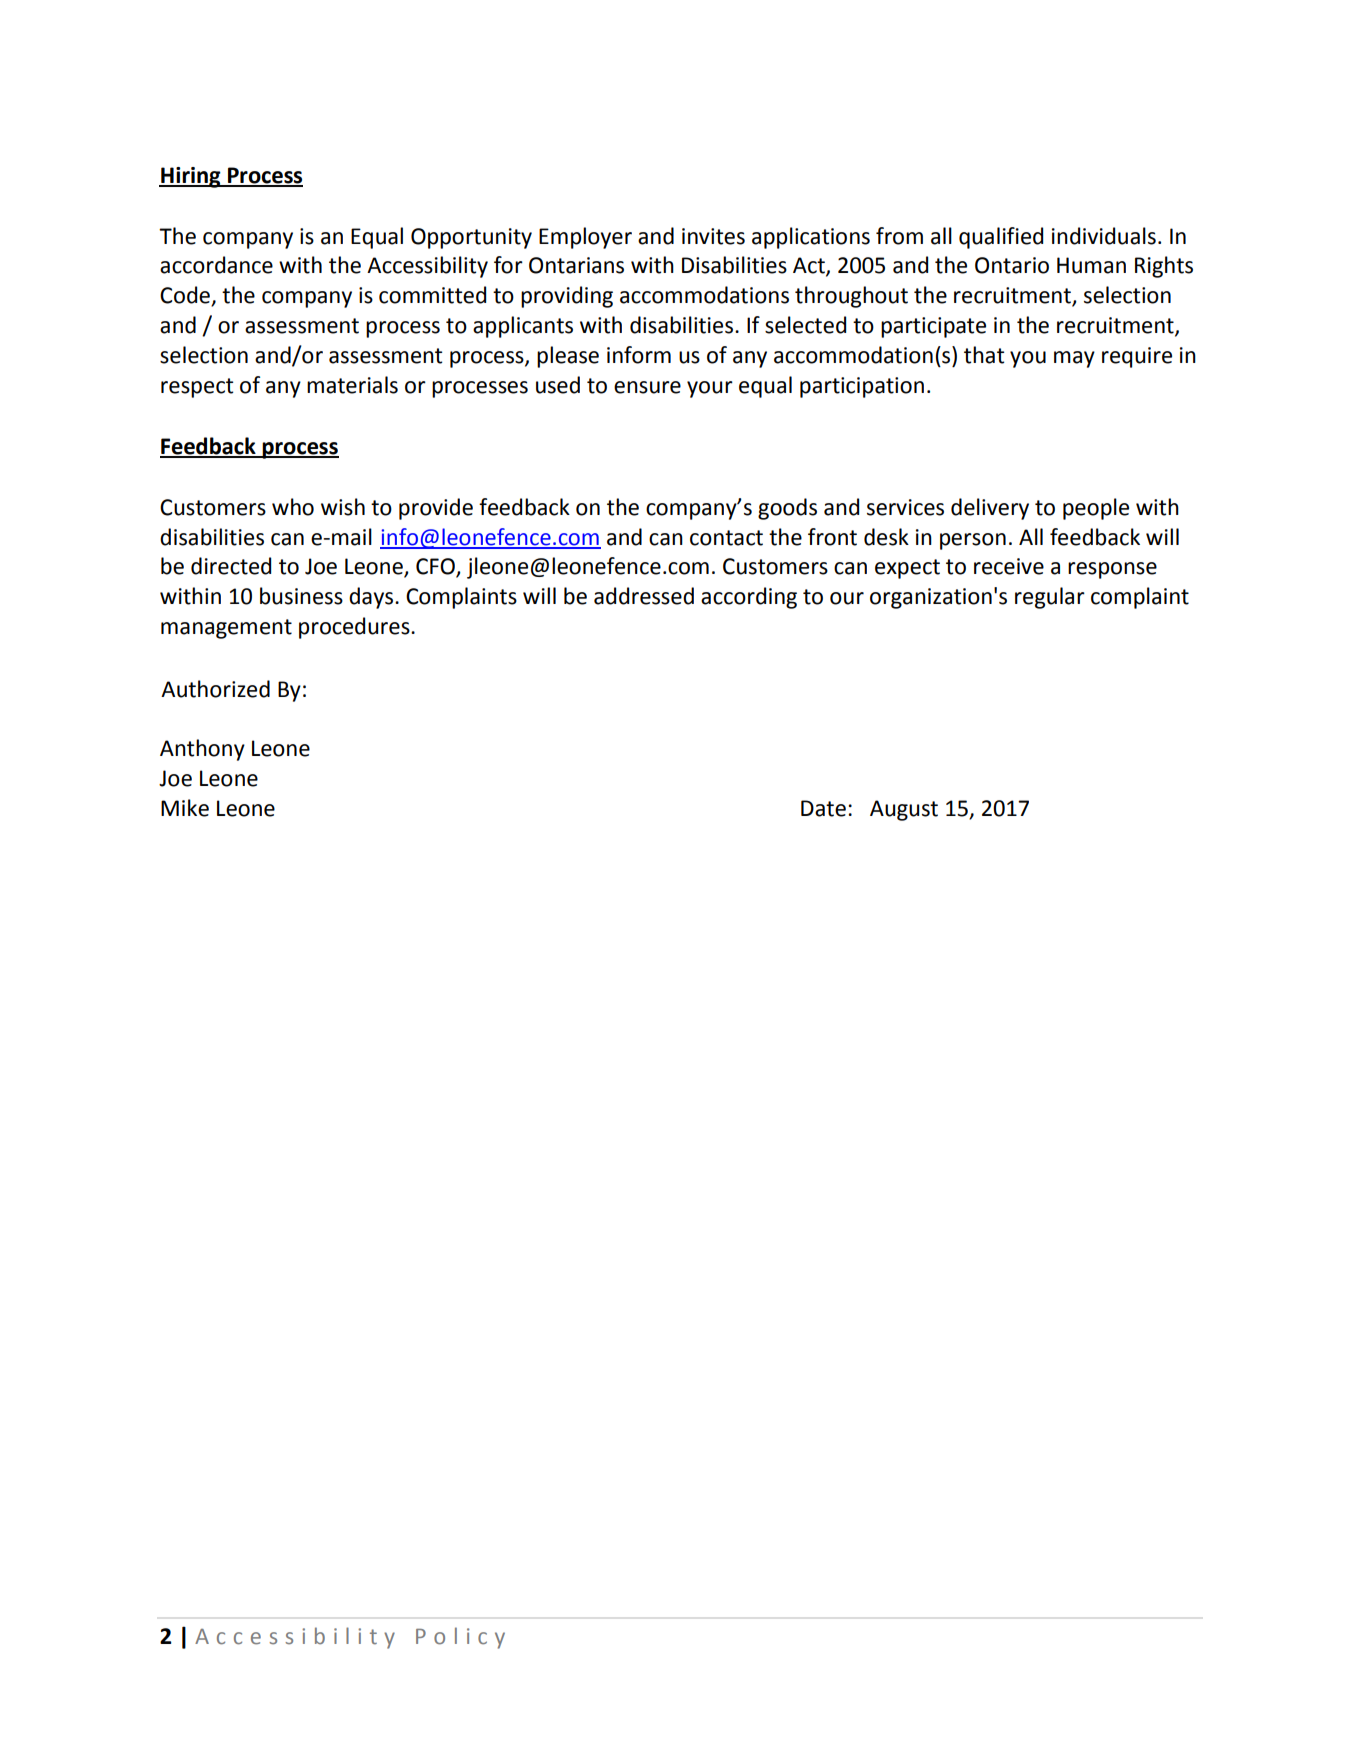  Describe the element at coordinates (823, 808) in the document. I see `Date` at that location.
